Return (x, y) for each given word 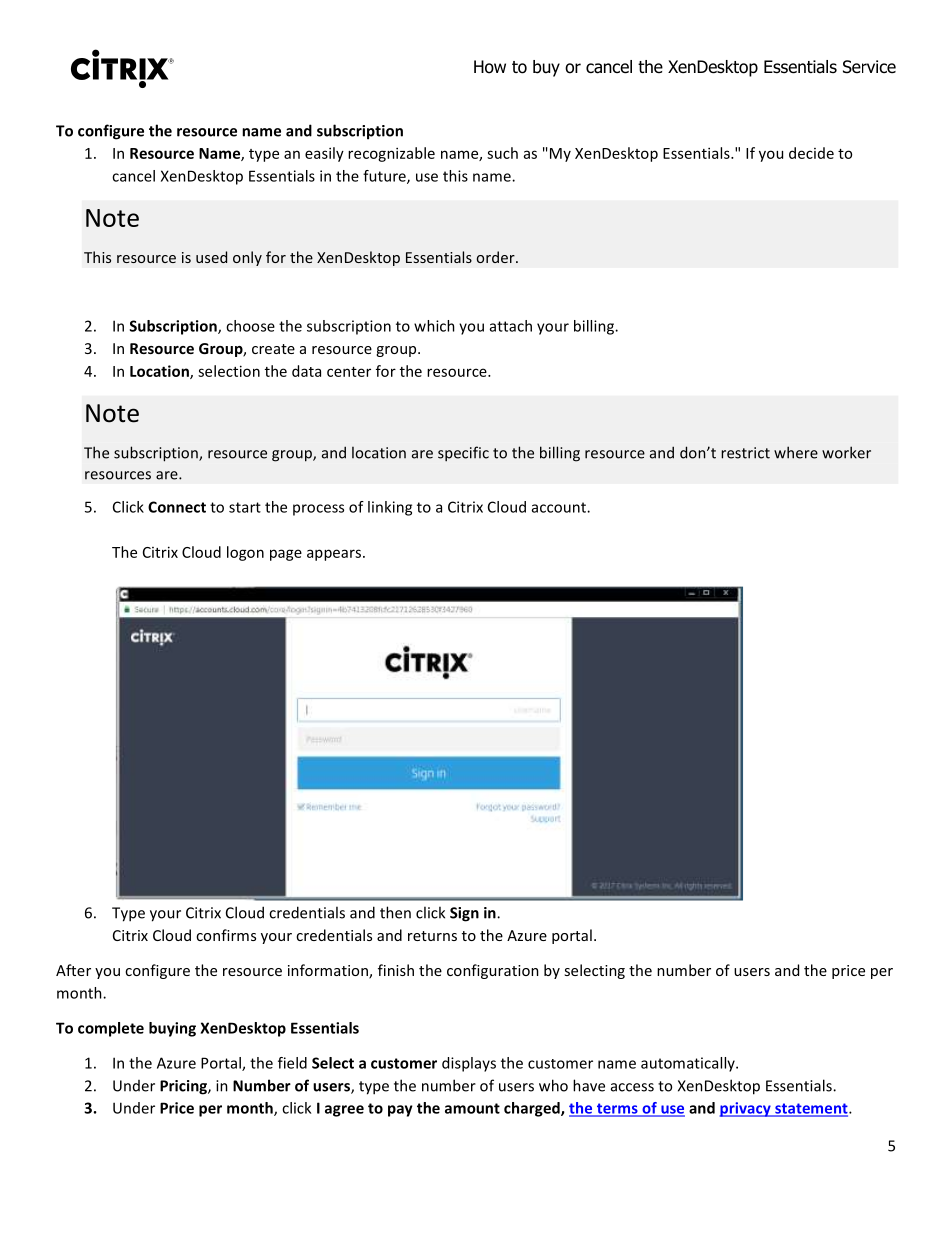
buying (172, 1029)
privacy (746, 1109)
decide (811, 153)
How (490, 67)
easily (324, 154)
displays (469, 1064)
